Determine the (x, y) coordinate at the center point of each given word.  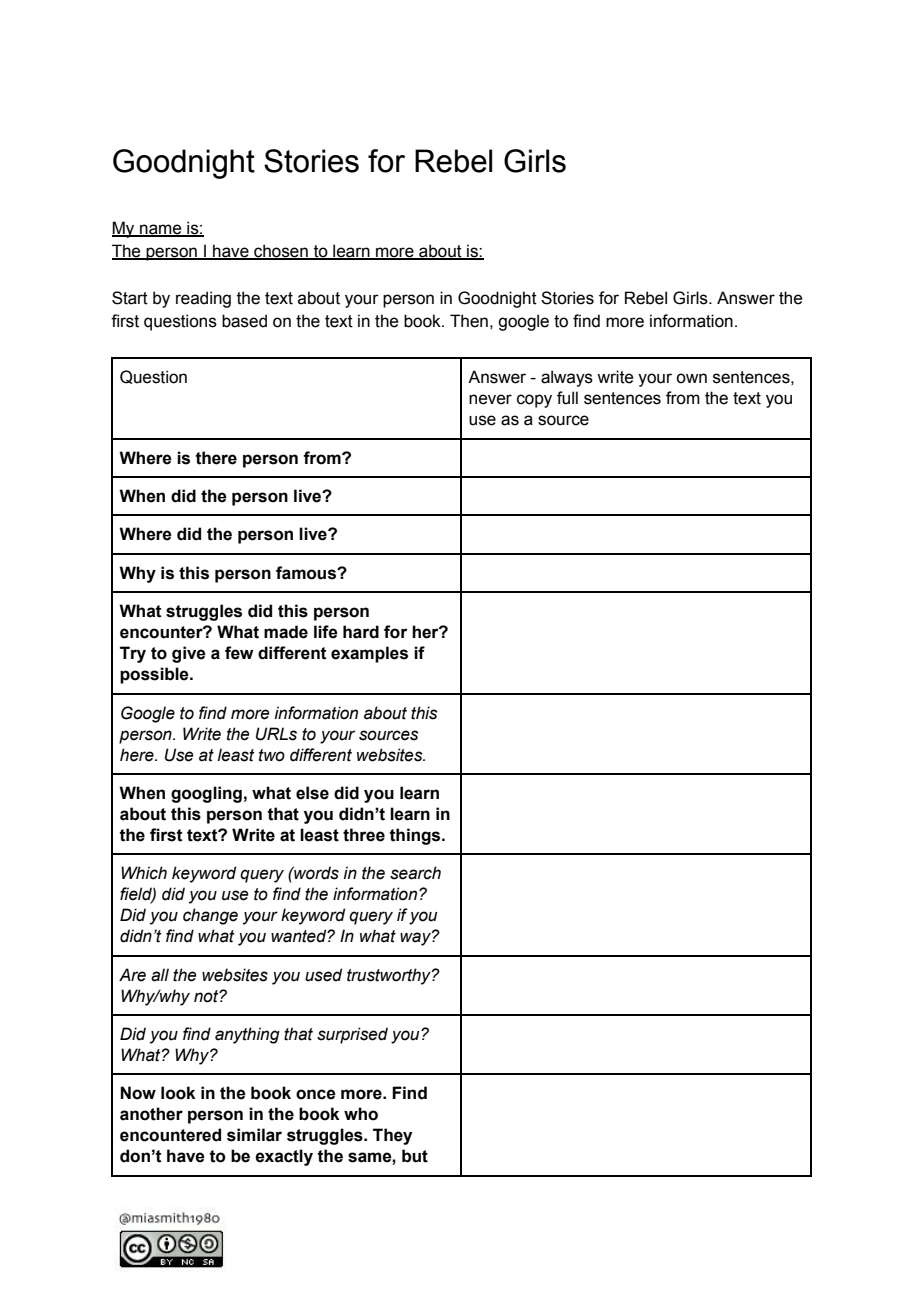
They (392, 1136)
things (416, 836)
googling (206, 794)
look (178, 1093)
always (567, 378)
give (189, 654)
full (567, 398)
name (161, 230)
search (415, 873)
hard (361, 632)
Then (469, 321)
